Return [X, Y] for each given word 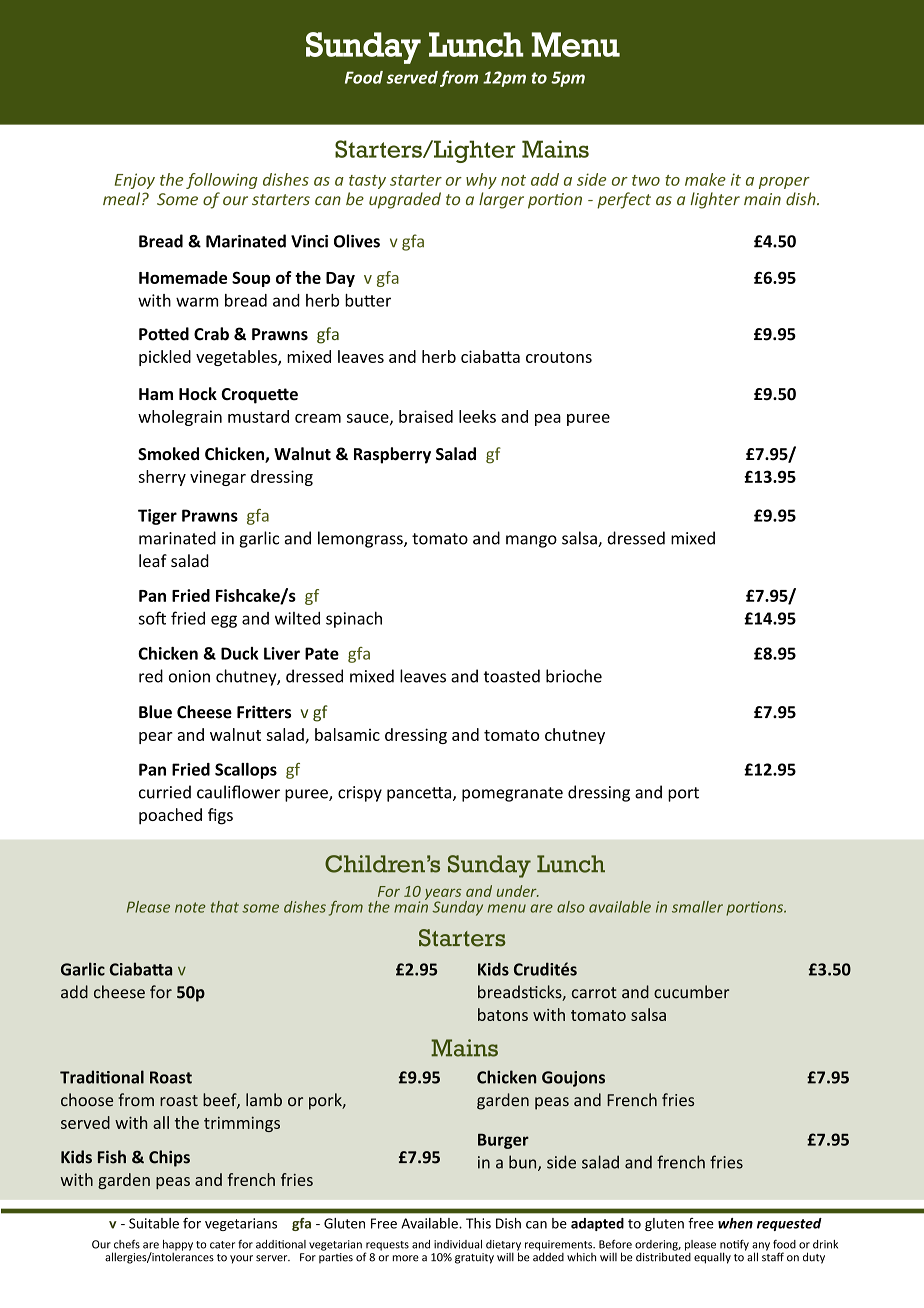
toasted [512, 676]
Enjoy [135, 181]
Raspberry [392, 455]
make [705, 179]
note [190, 907]
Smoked [168, 454]
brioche [574, 676]
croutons [559, 357]
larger [501, 200]
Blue [155, 712]
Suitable [154, 1223]
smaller [697, 907]
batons [503, 1014]
